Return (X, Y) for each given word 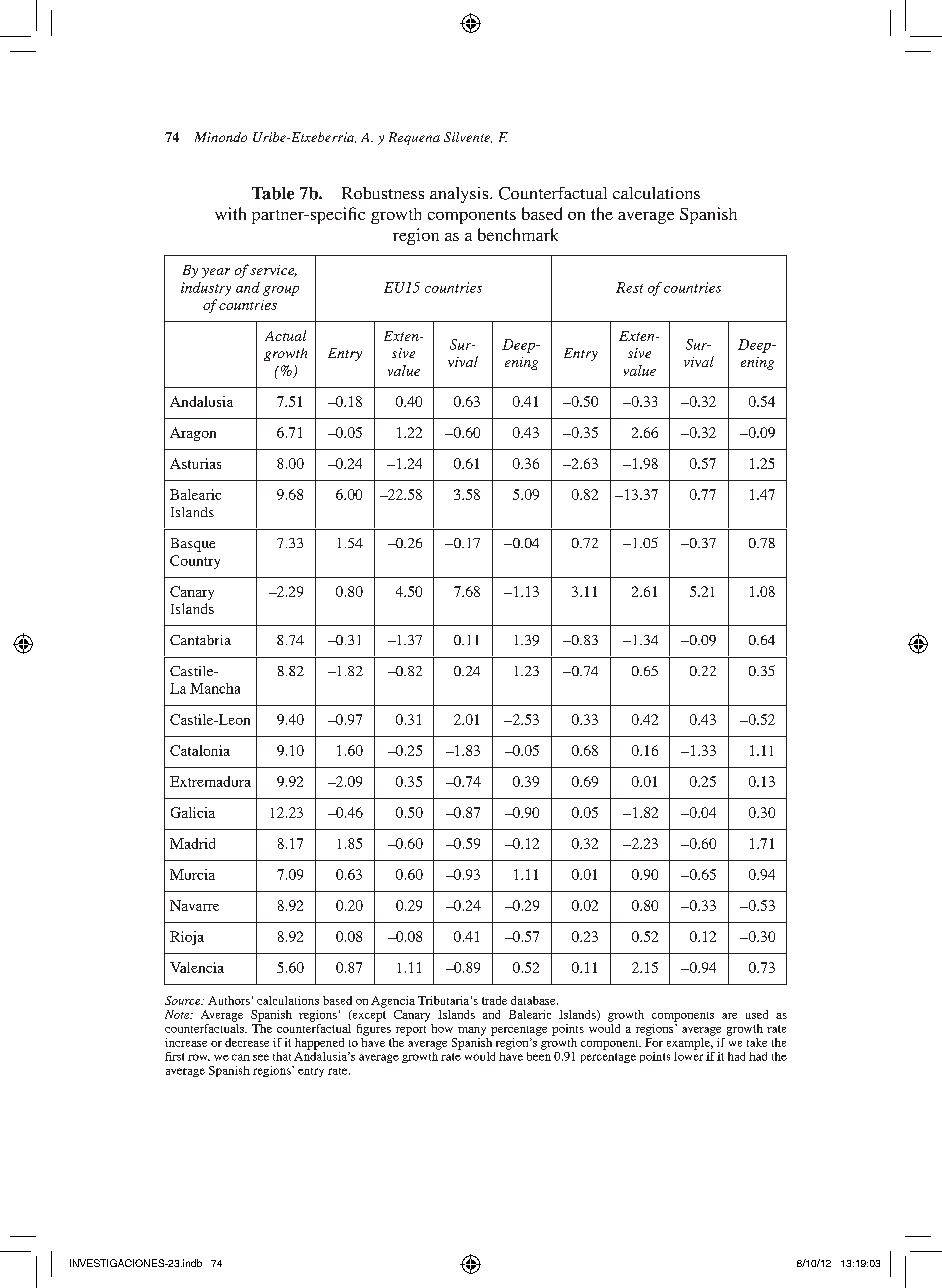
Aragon (193, 434)
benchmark (518, 234)
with (230, 213)
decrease (247, 1042)
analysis (460, 195)
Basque (193, 545)
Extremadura (210, 781)
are (729, 1016)
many (472, 1031)
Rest (629, 287)
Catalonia (200, 750)
